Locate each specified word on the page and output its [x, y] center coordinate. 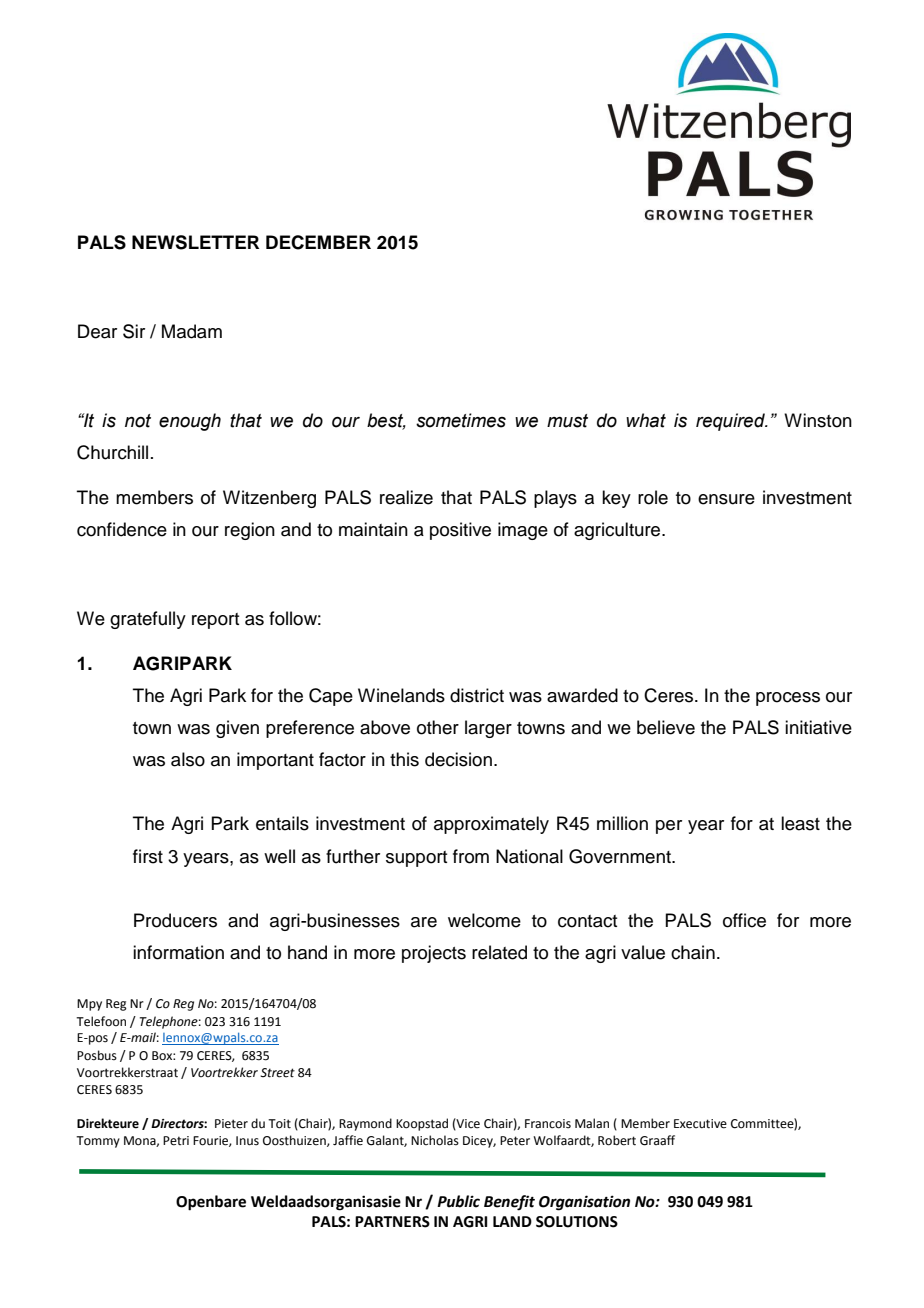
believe [666, 727]
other [438, 727]
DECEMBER [318, 242]
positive [460, 531]
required [731, 422]
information [178, 952]
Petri [176, 1141]
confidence [122, 529]
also [188, 759]
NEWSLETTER [195, 242]
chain [693, 952]
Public [458, 1201]
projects [434, 954]
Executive [700, 1124]
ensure [726, 499]
